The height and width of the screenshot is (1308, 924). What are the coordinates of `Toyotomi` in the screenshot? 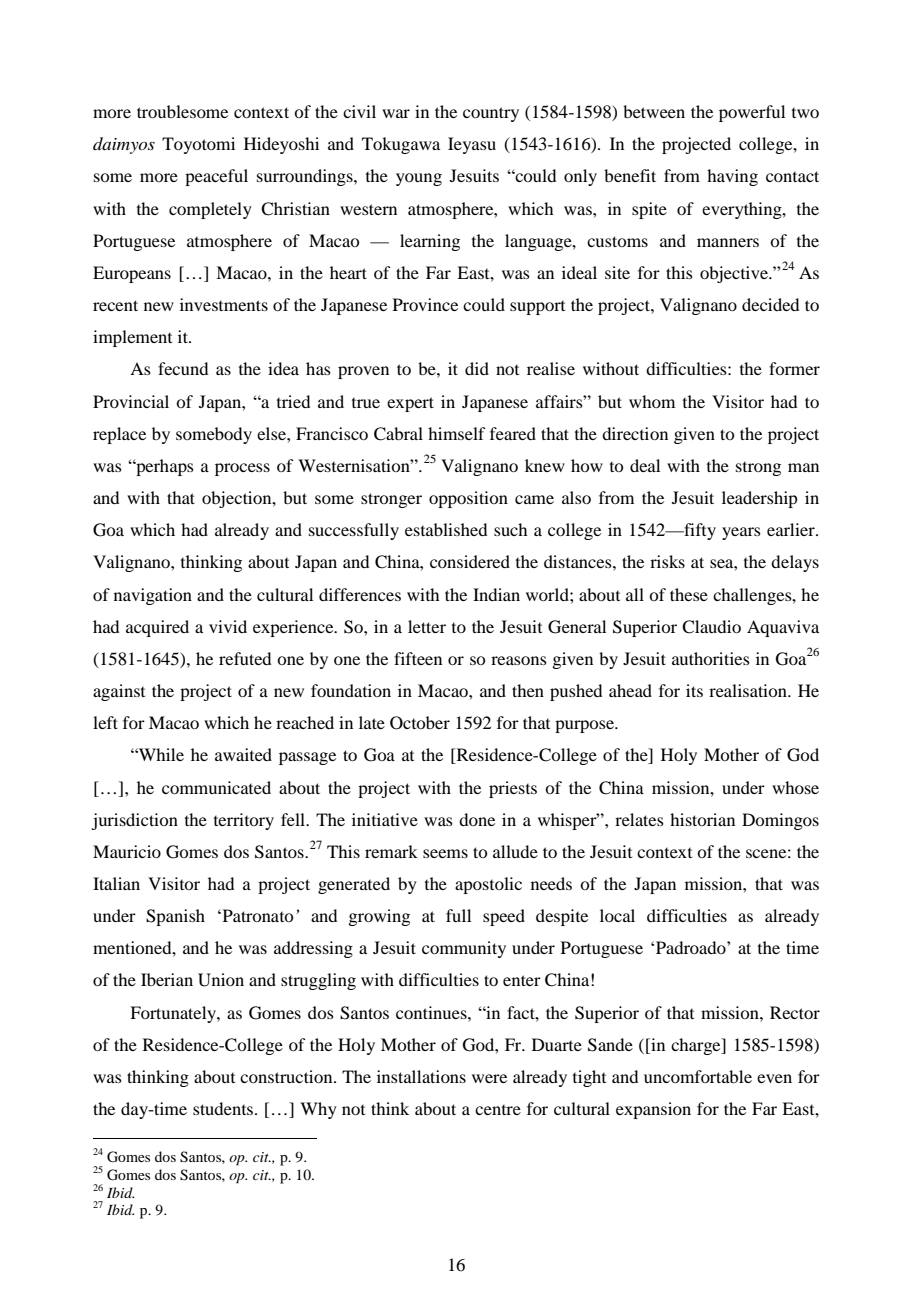 It's located at (198, 145).
